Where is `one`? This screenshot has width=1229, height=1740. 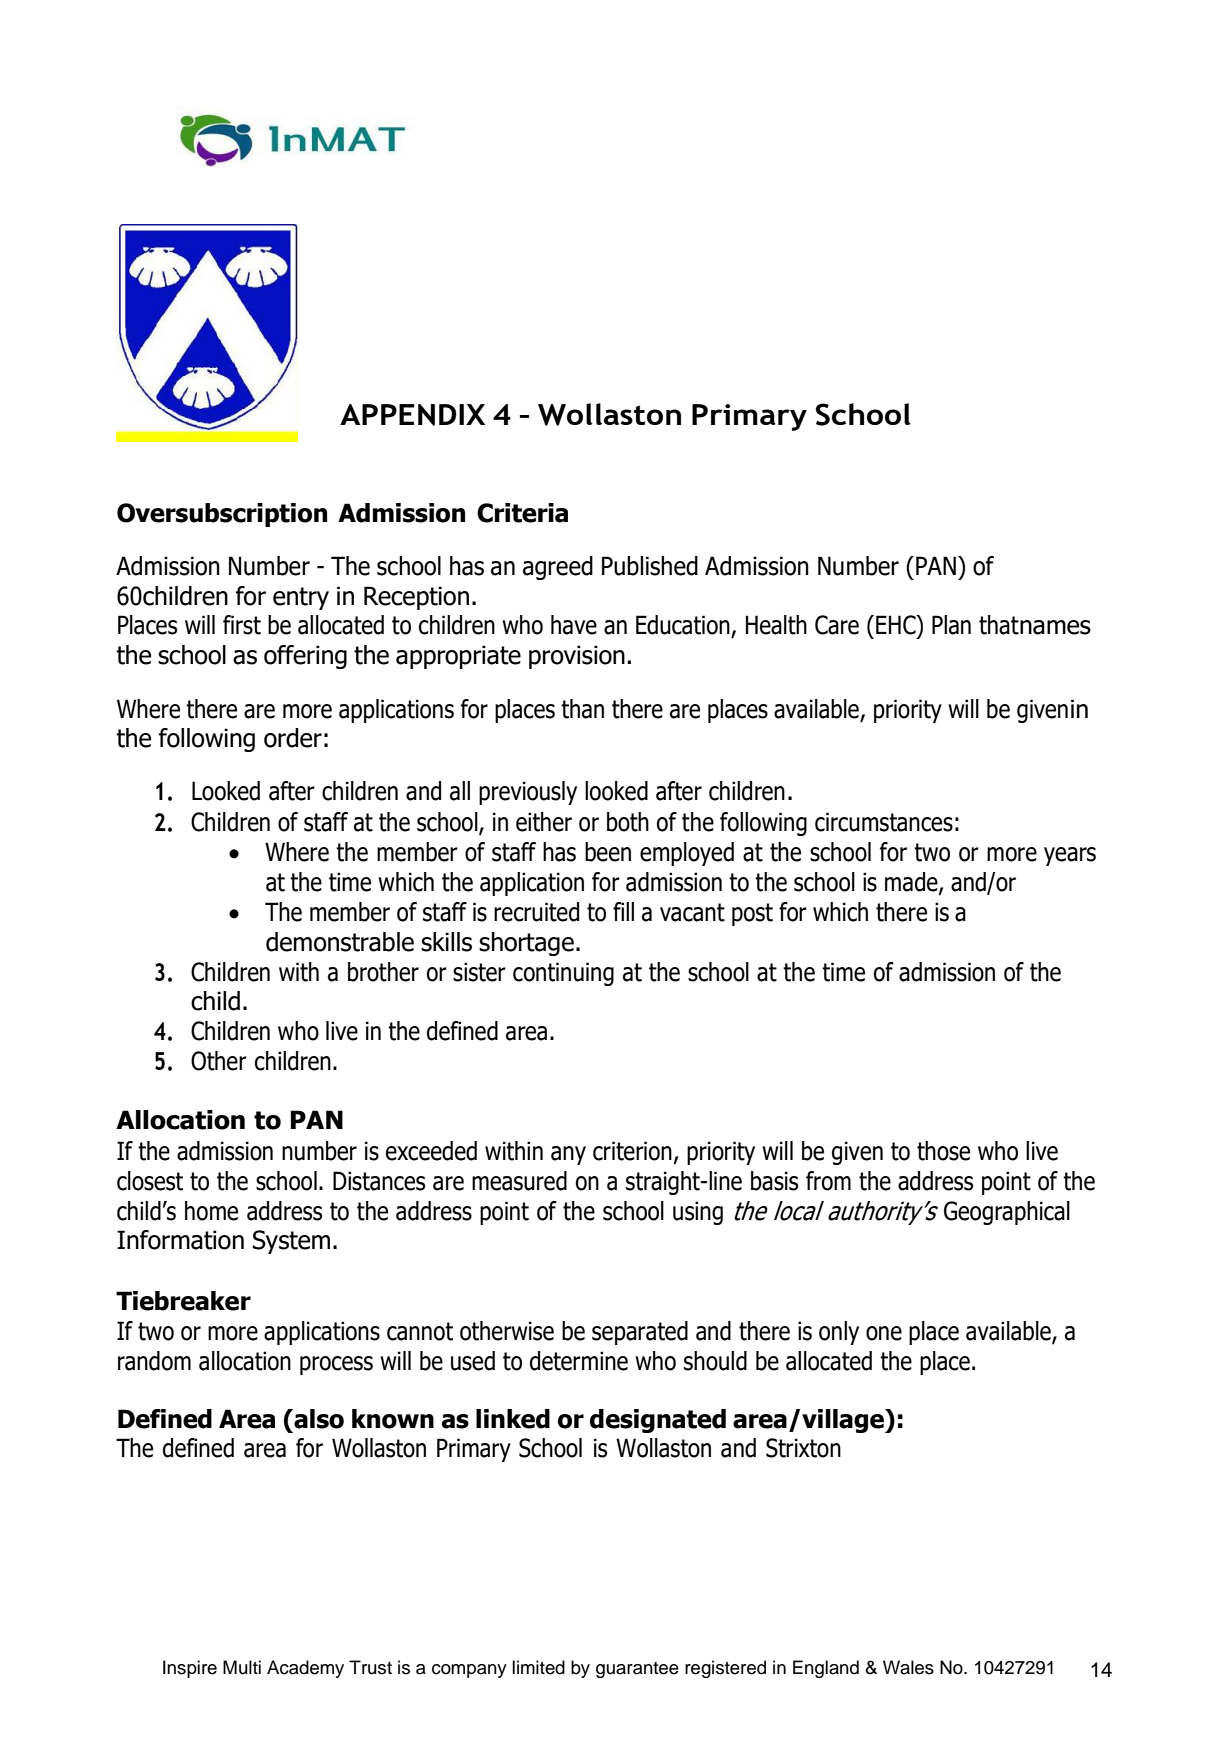 one is located at coordinates (884, 1333).
